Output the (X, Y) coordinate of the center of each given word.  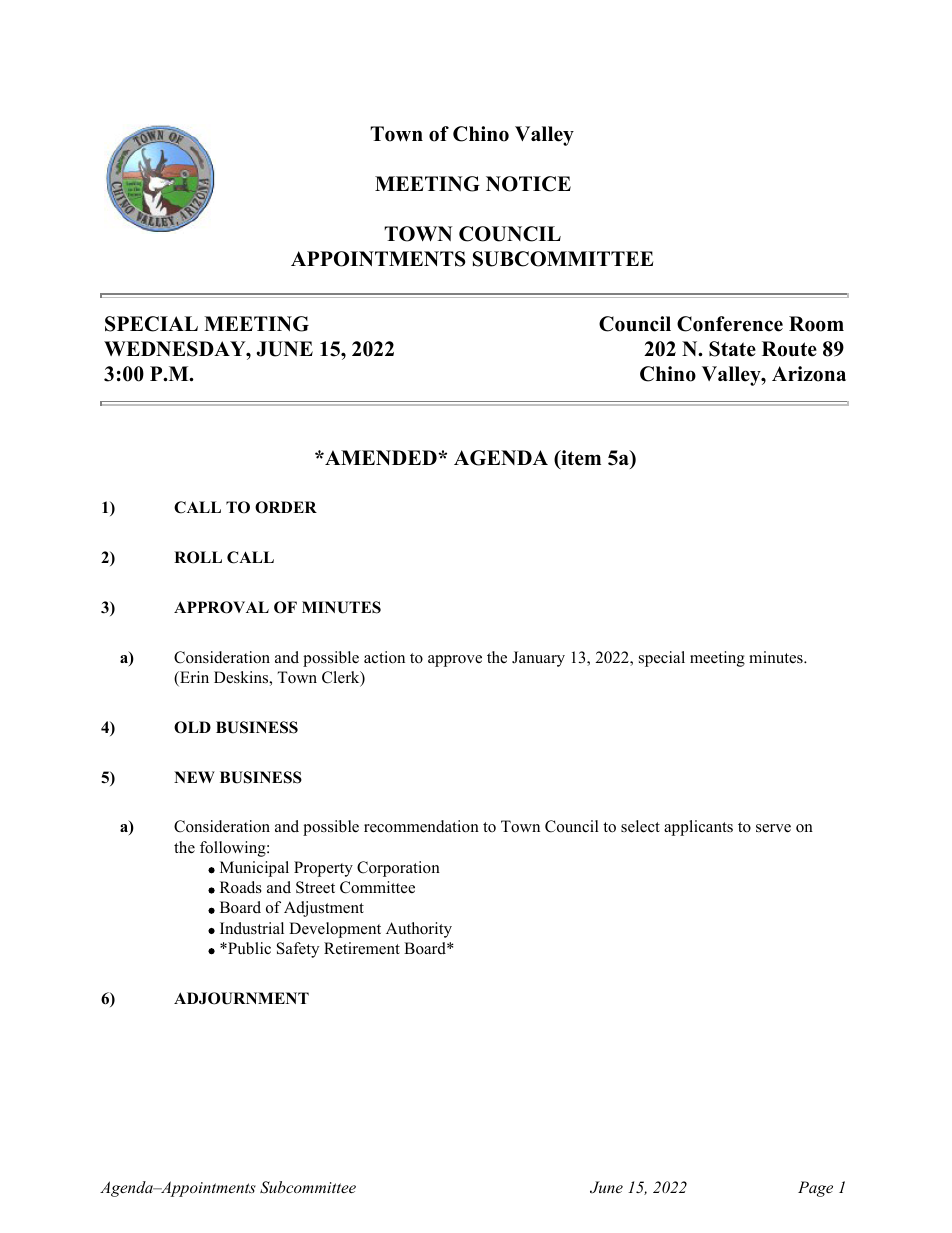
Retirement (362, 948)
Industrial (252, 928)
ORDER (286, 507)
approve (455, 661)
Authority (419, 930)
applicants (698, 828)
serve (773, 828)
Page (815, 1189)
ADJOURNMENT (241, 998)
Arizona (809, 374)
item (580, 459)
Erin (193, 678)
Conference (730, 324)
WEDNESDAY (176, 349)
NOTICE (528, 184)
